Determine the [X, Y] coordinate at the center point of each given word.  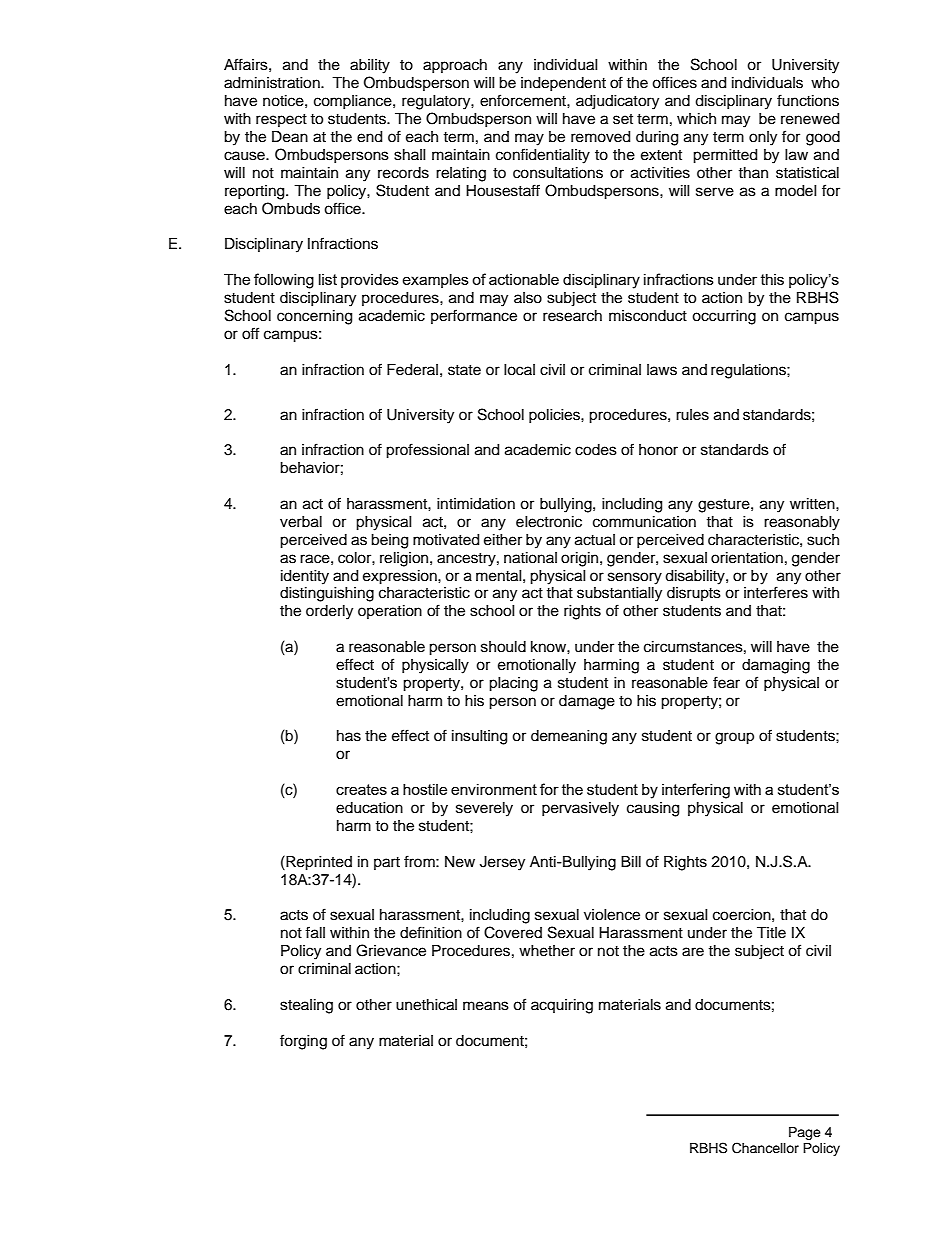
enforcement [524, 100]
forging [303, 1042]
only [763, 138]
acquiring [562, 1006]
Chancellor [765, 1148]
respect [281, 120]
